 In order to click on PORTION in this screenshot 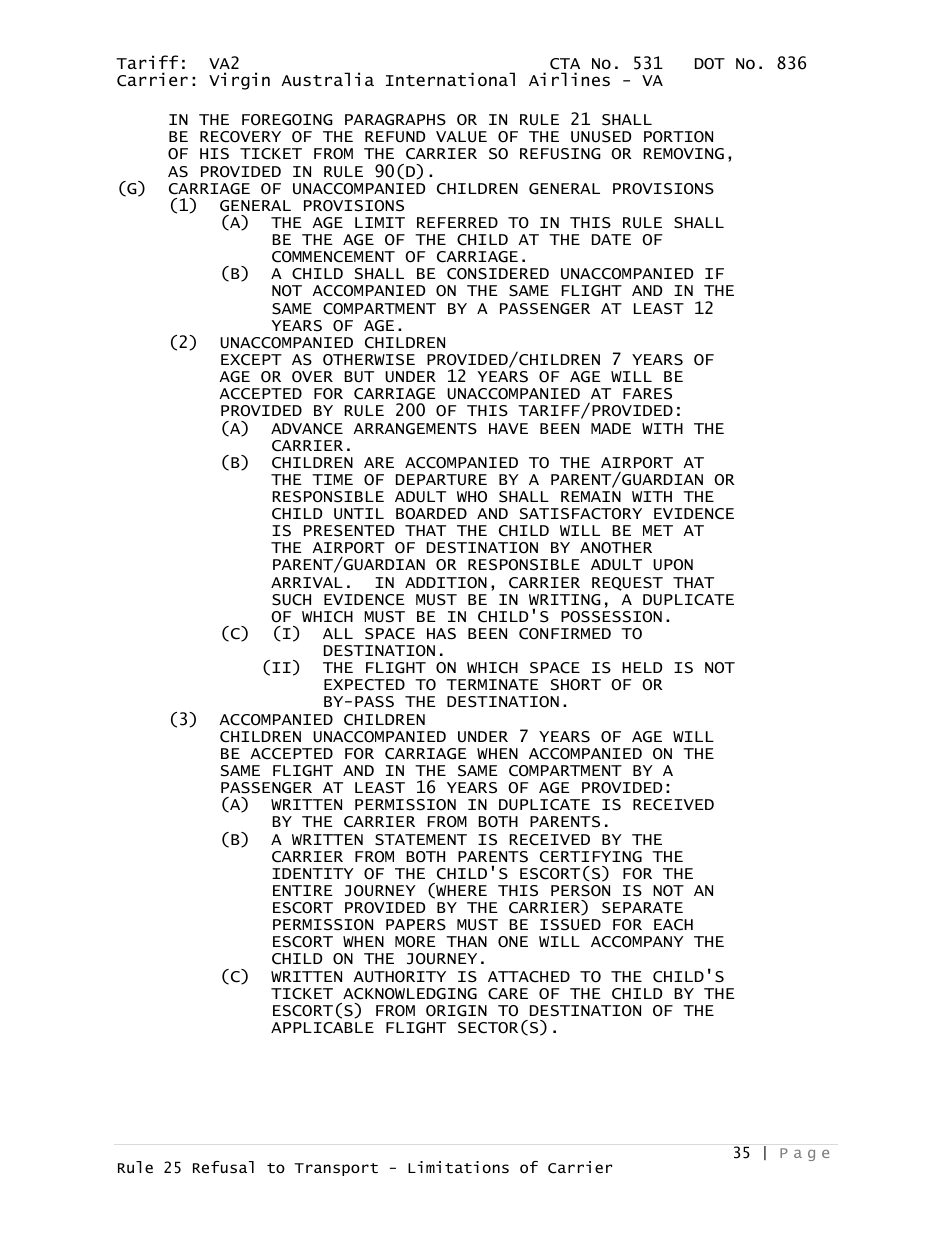, I will do `click(678, 137)`.
